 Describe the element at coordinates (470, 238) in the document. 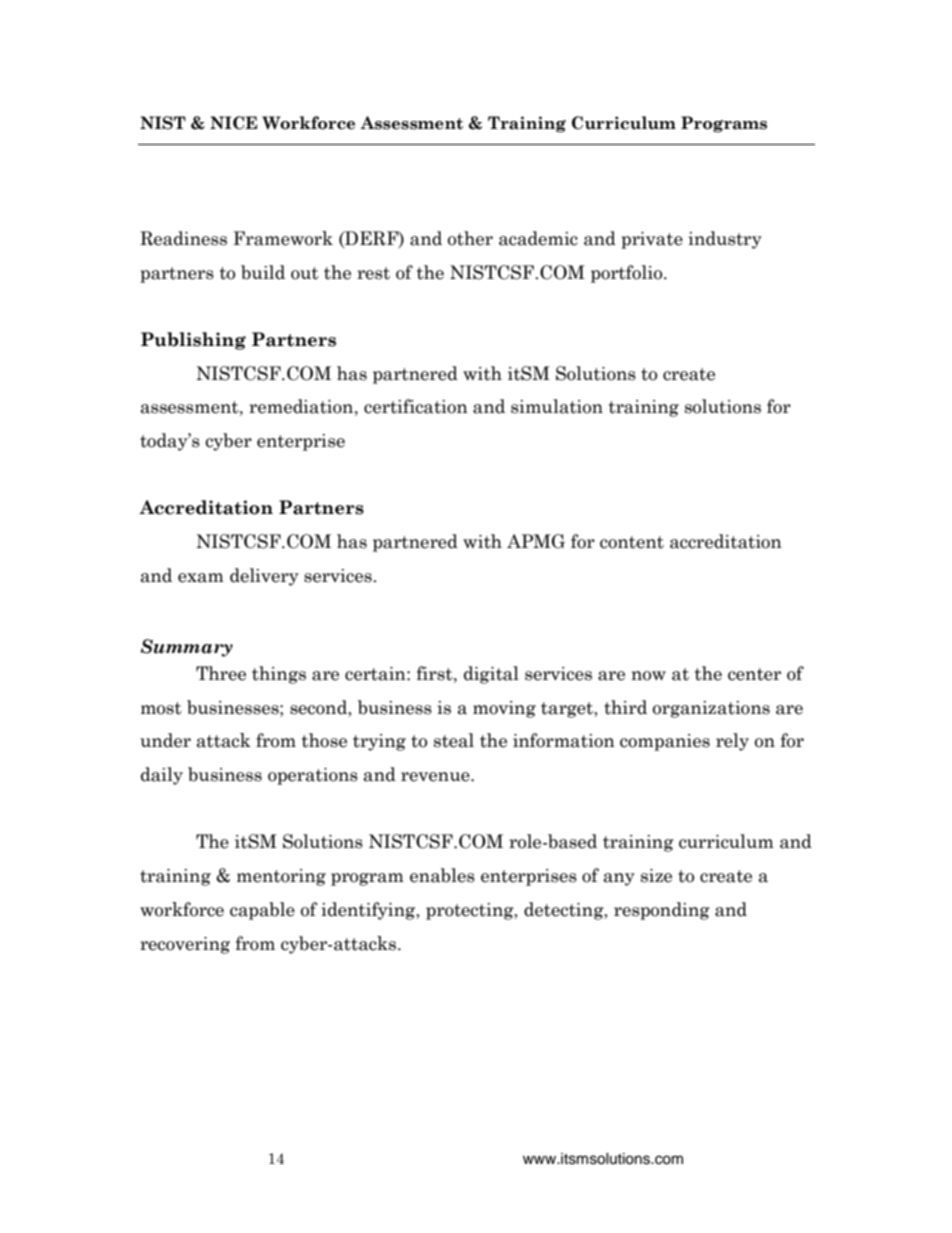

I see `other` at that location.
